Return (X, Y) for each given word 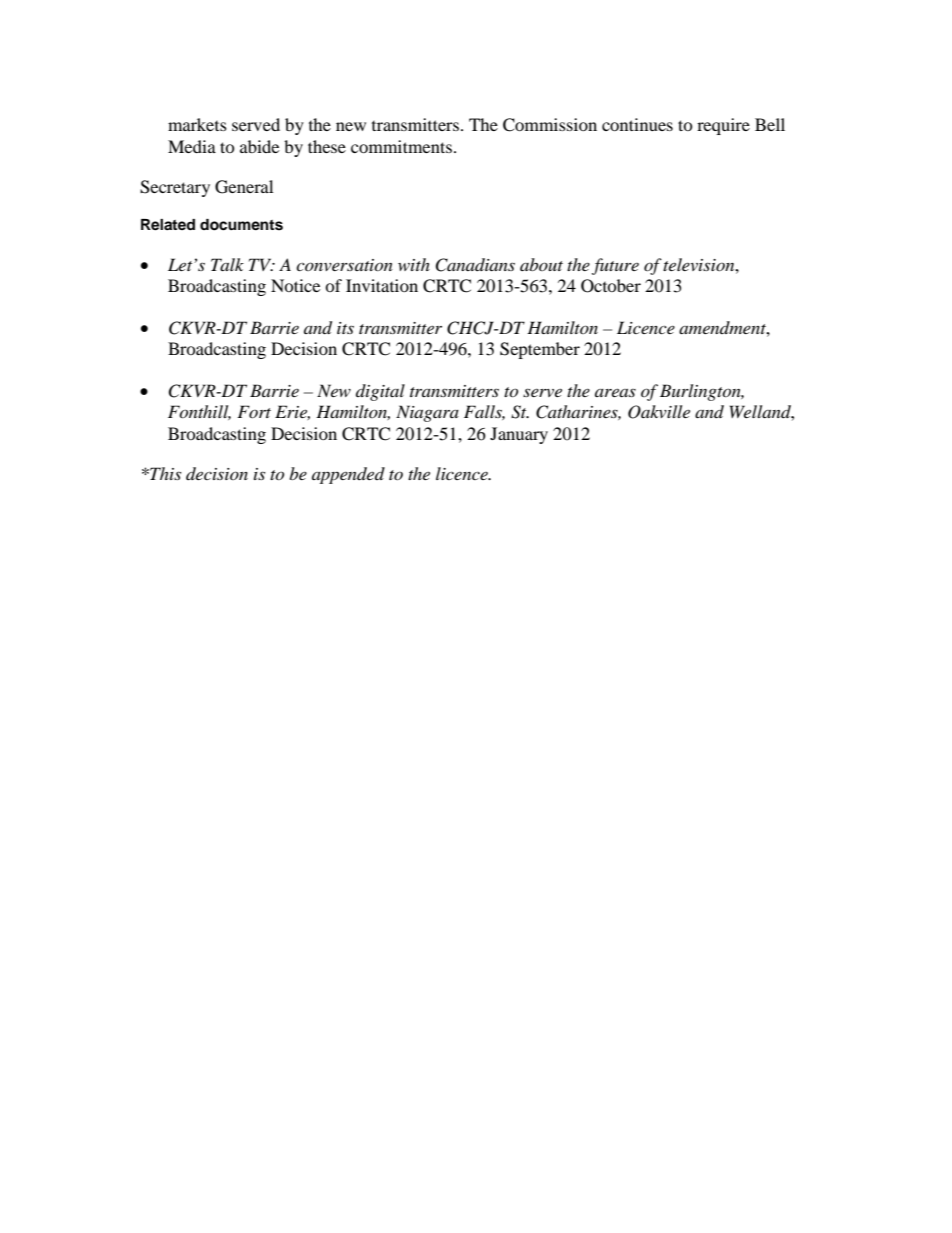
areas (615, 392)
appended (348, 475)
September (540, 350)
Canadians (475, 265)
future (615, 266)
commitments (401, 146)
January (519, 435)
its (345, 328)
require (723, 126)
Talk (227, 264)
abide (259, 146)
